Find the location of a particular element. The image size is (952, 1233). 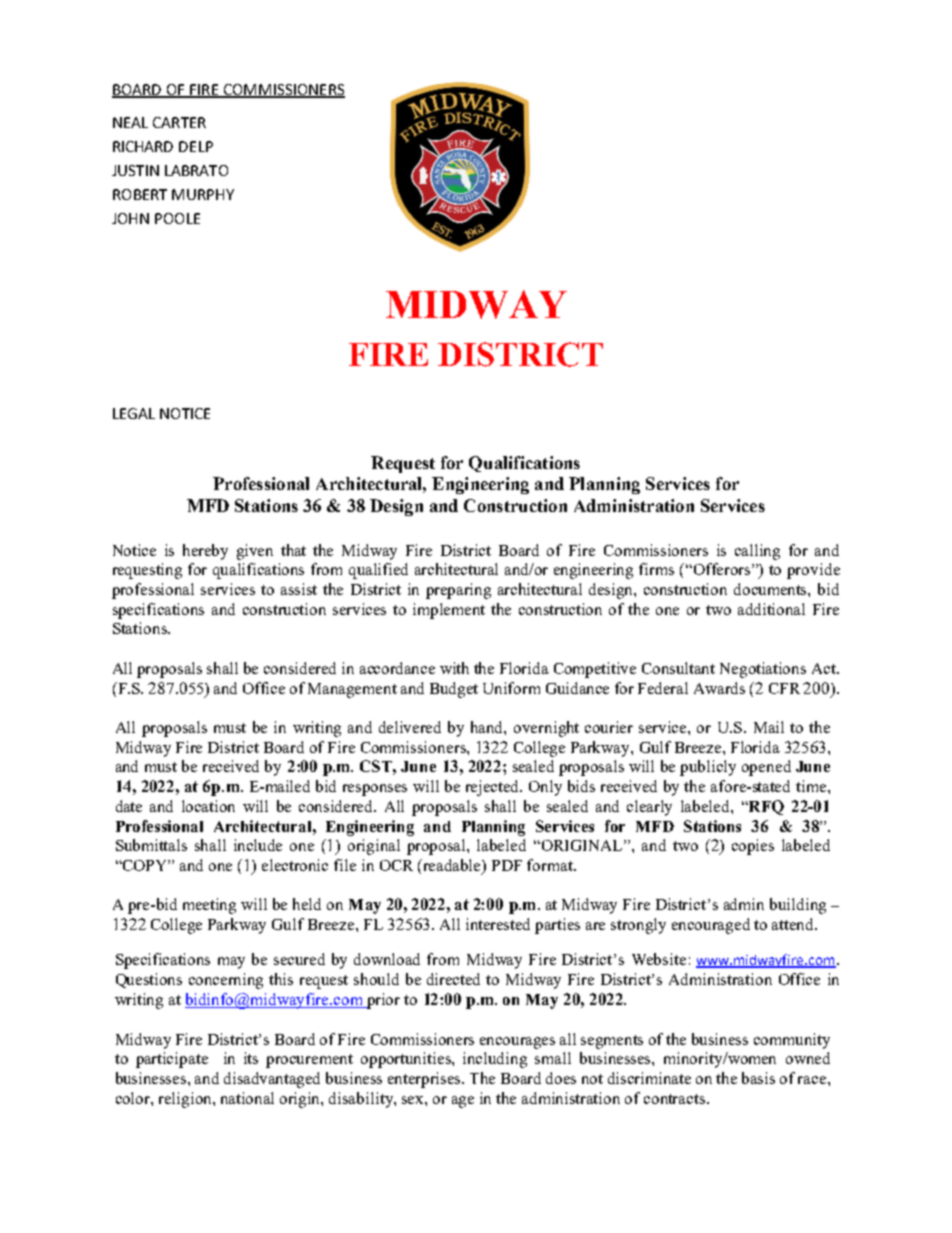

participate is located at coordinates (172, 1060).
